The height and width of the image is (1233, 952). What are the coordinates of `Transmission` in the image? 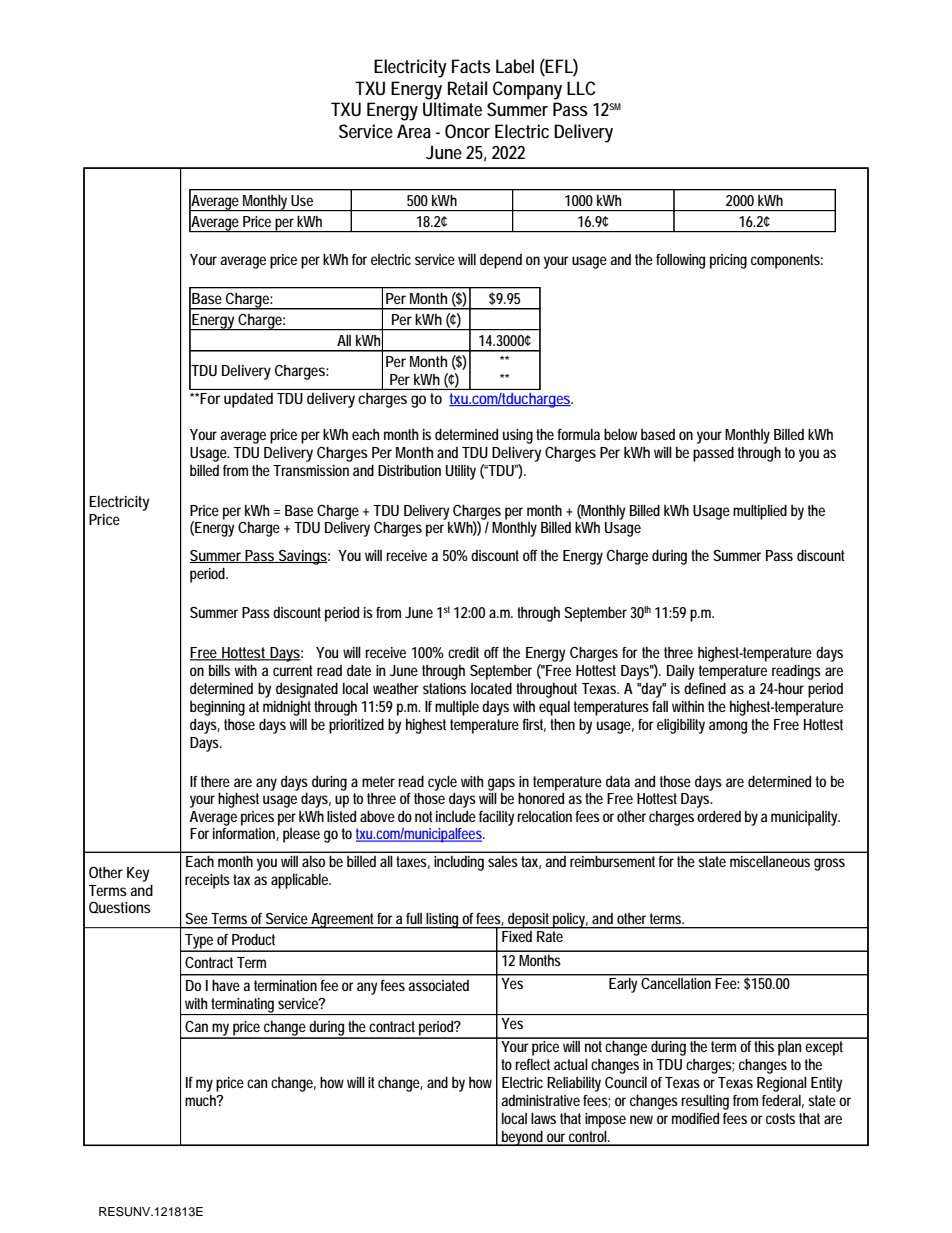 It's located at (311, 470).
